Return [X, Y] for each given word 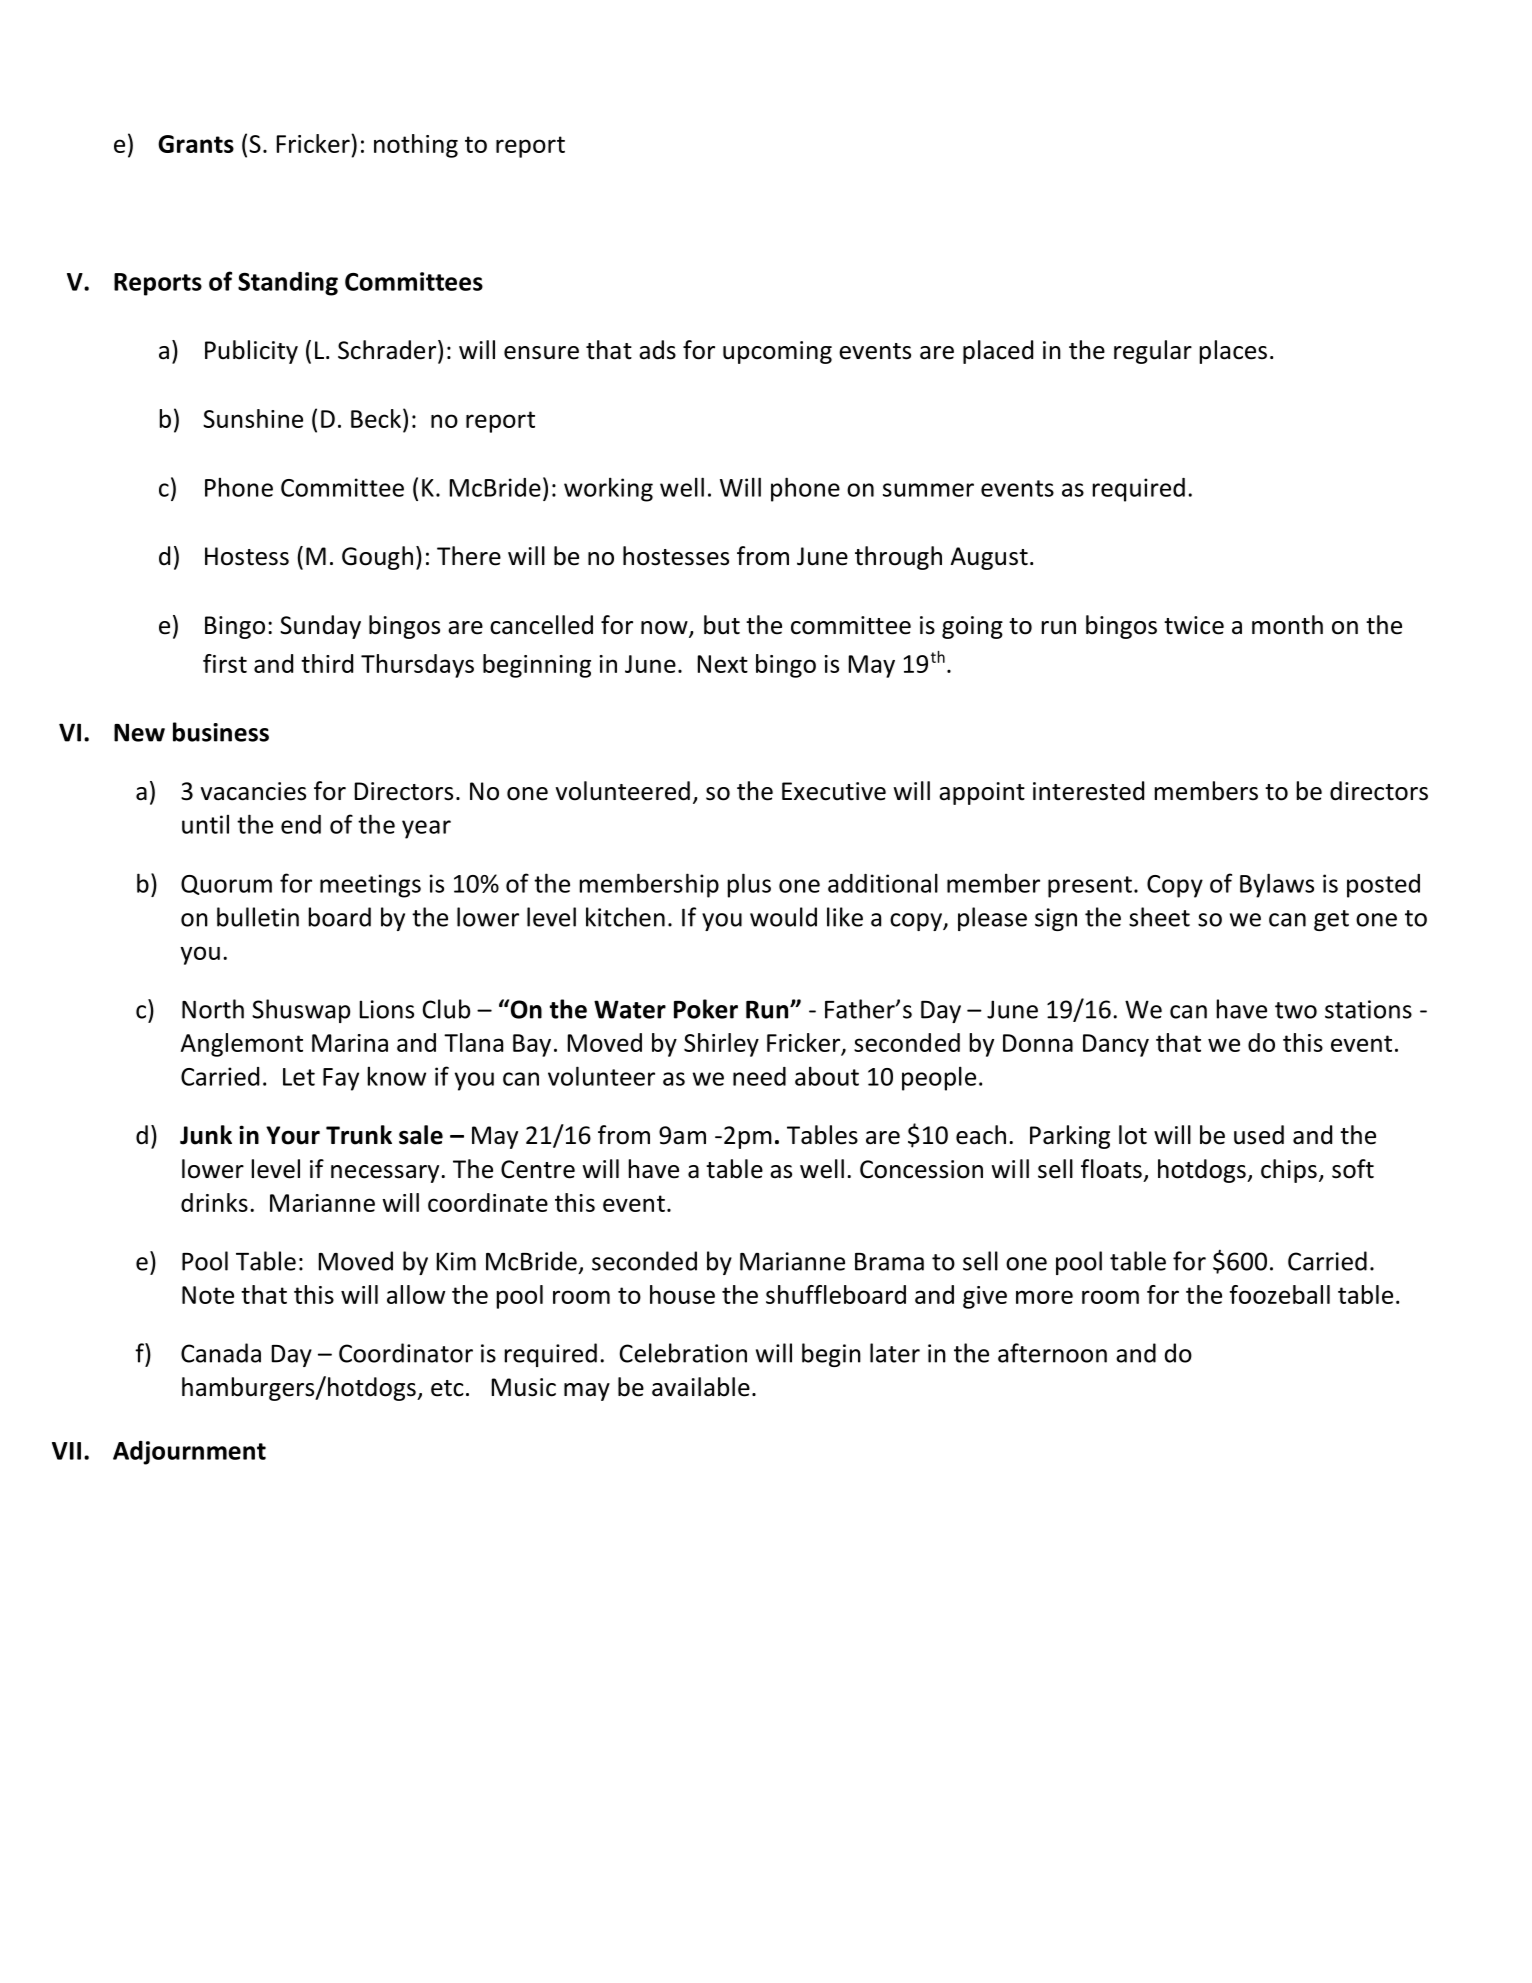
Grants [196, 144]
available [701, 1387]
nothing [416, 146]
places [1233, 352]
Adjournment [189, 1453]
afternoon [1052, 1353]
